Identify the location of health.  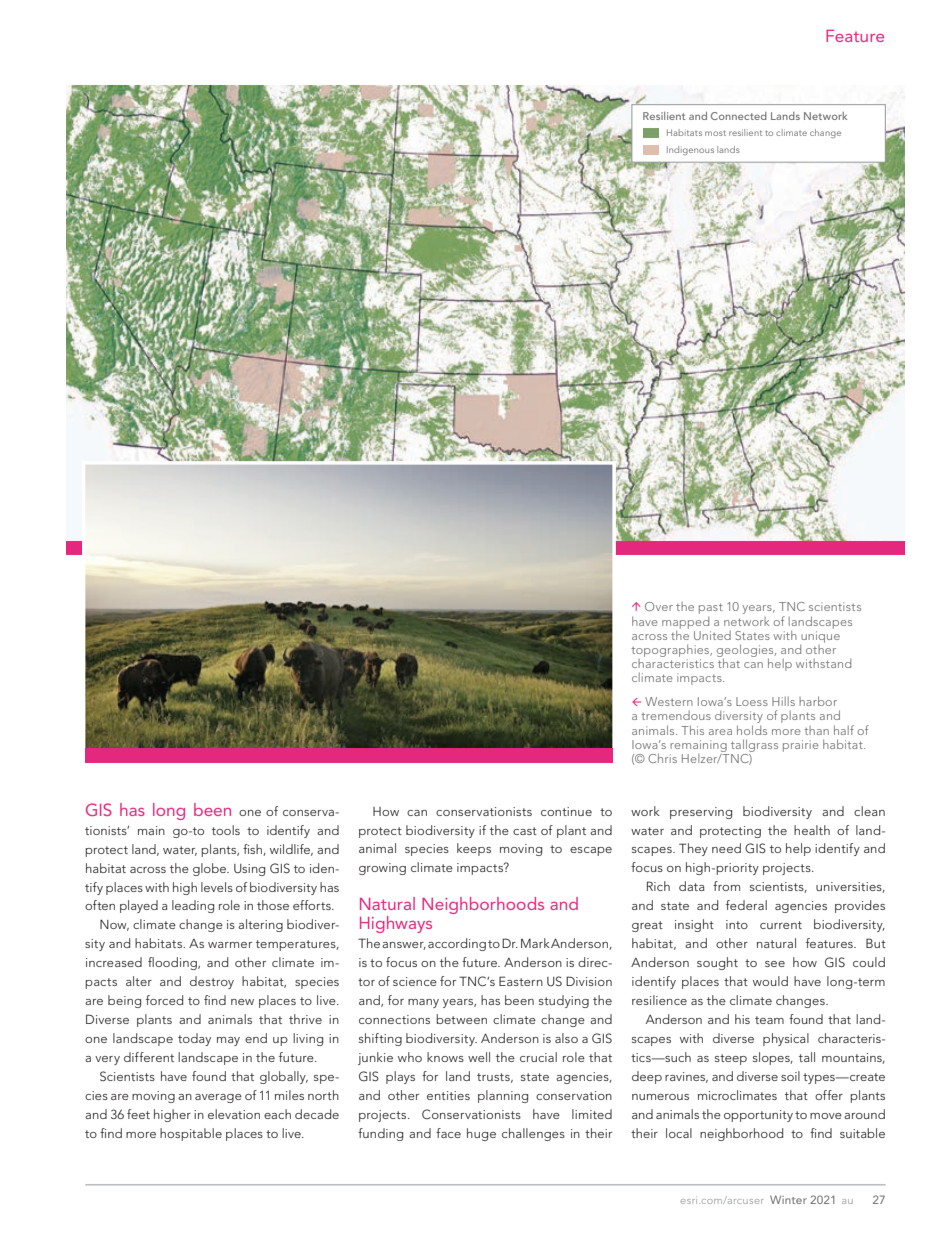
(812, 830).
